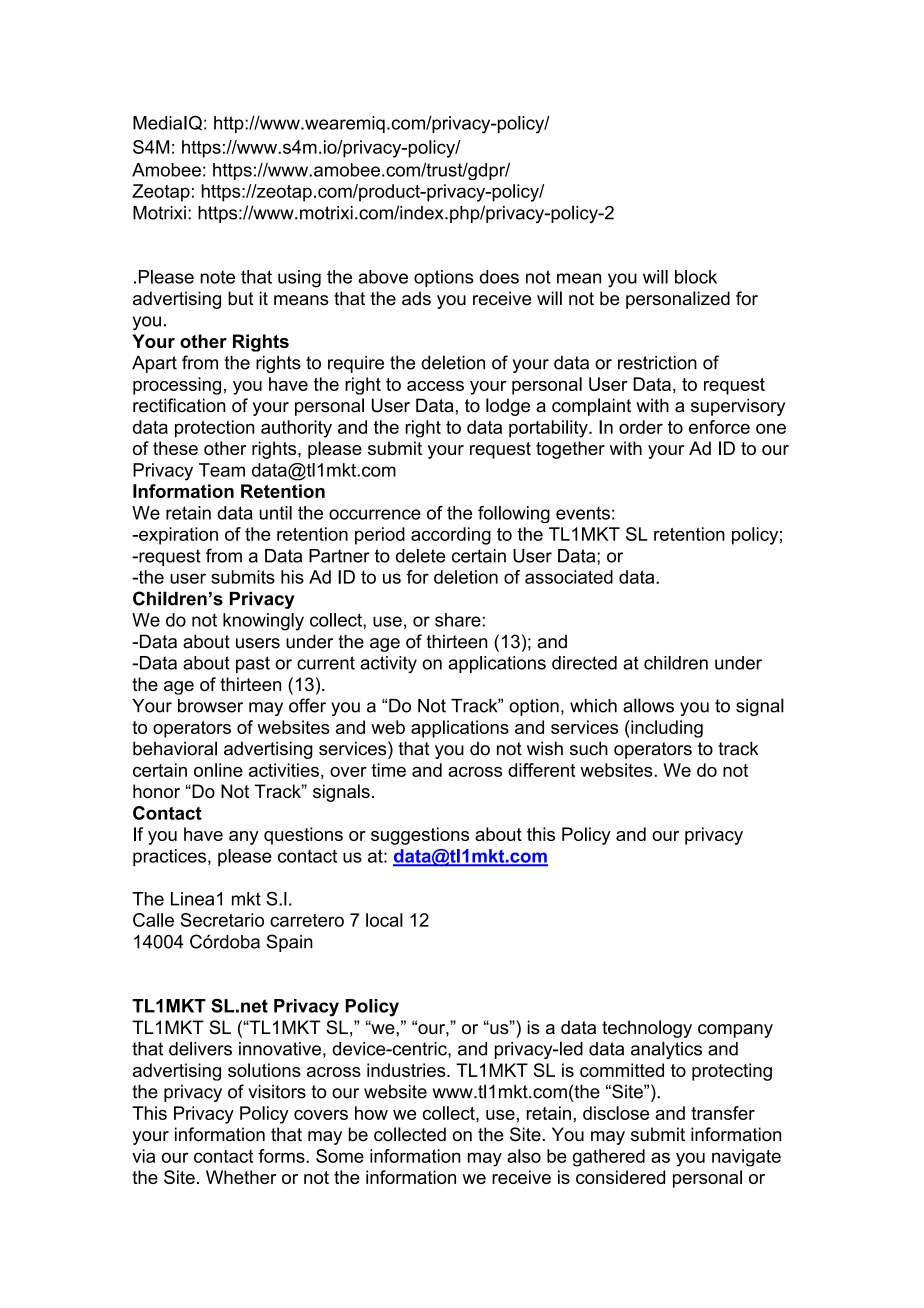 This screenshot has height=1308, width=924. Describe the element at coordinates (241, 298) in the screenshot. I see `but` at that location.
